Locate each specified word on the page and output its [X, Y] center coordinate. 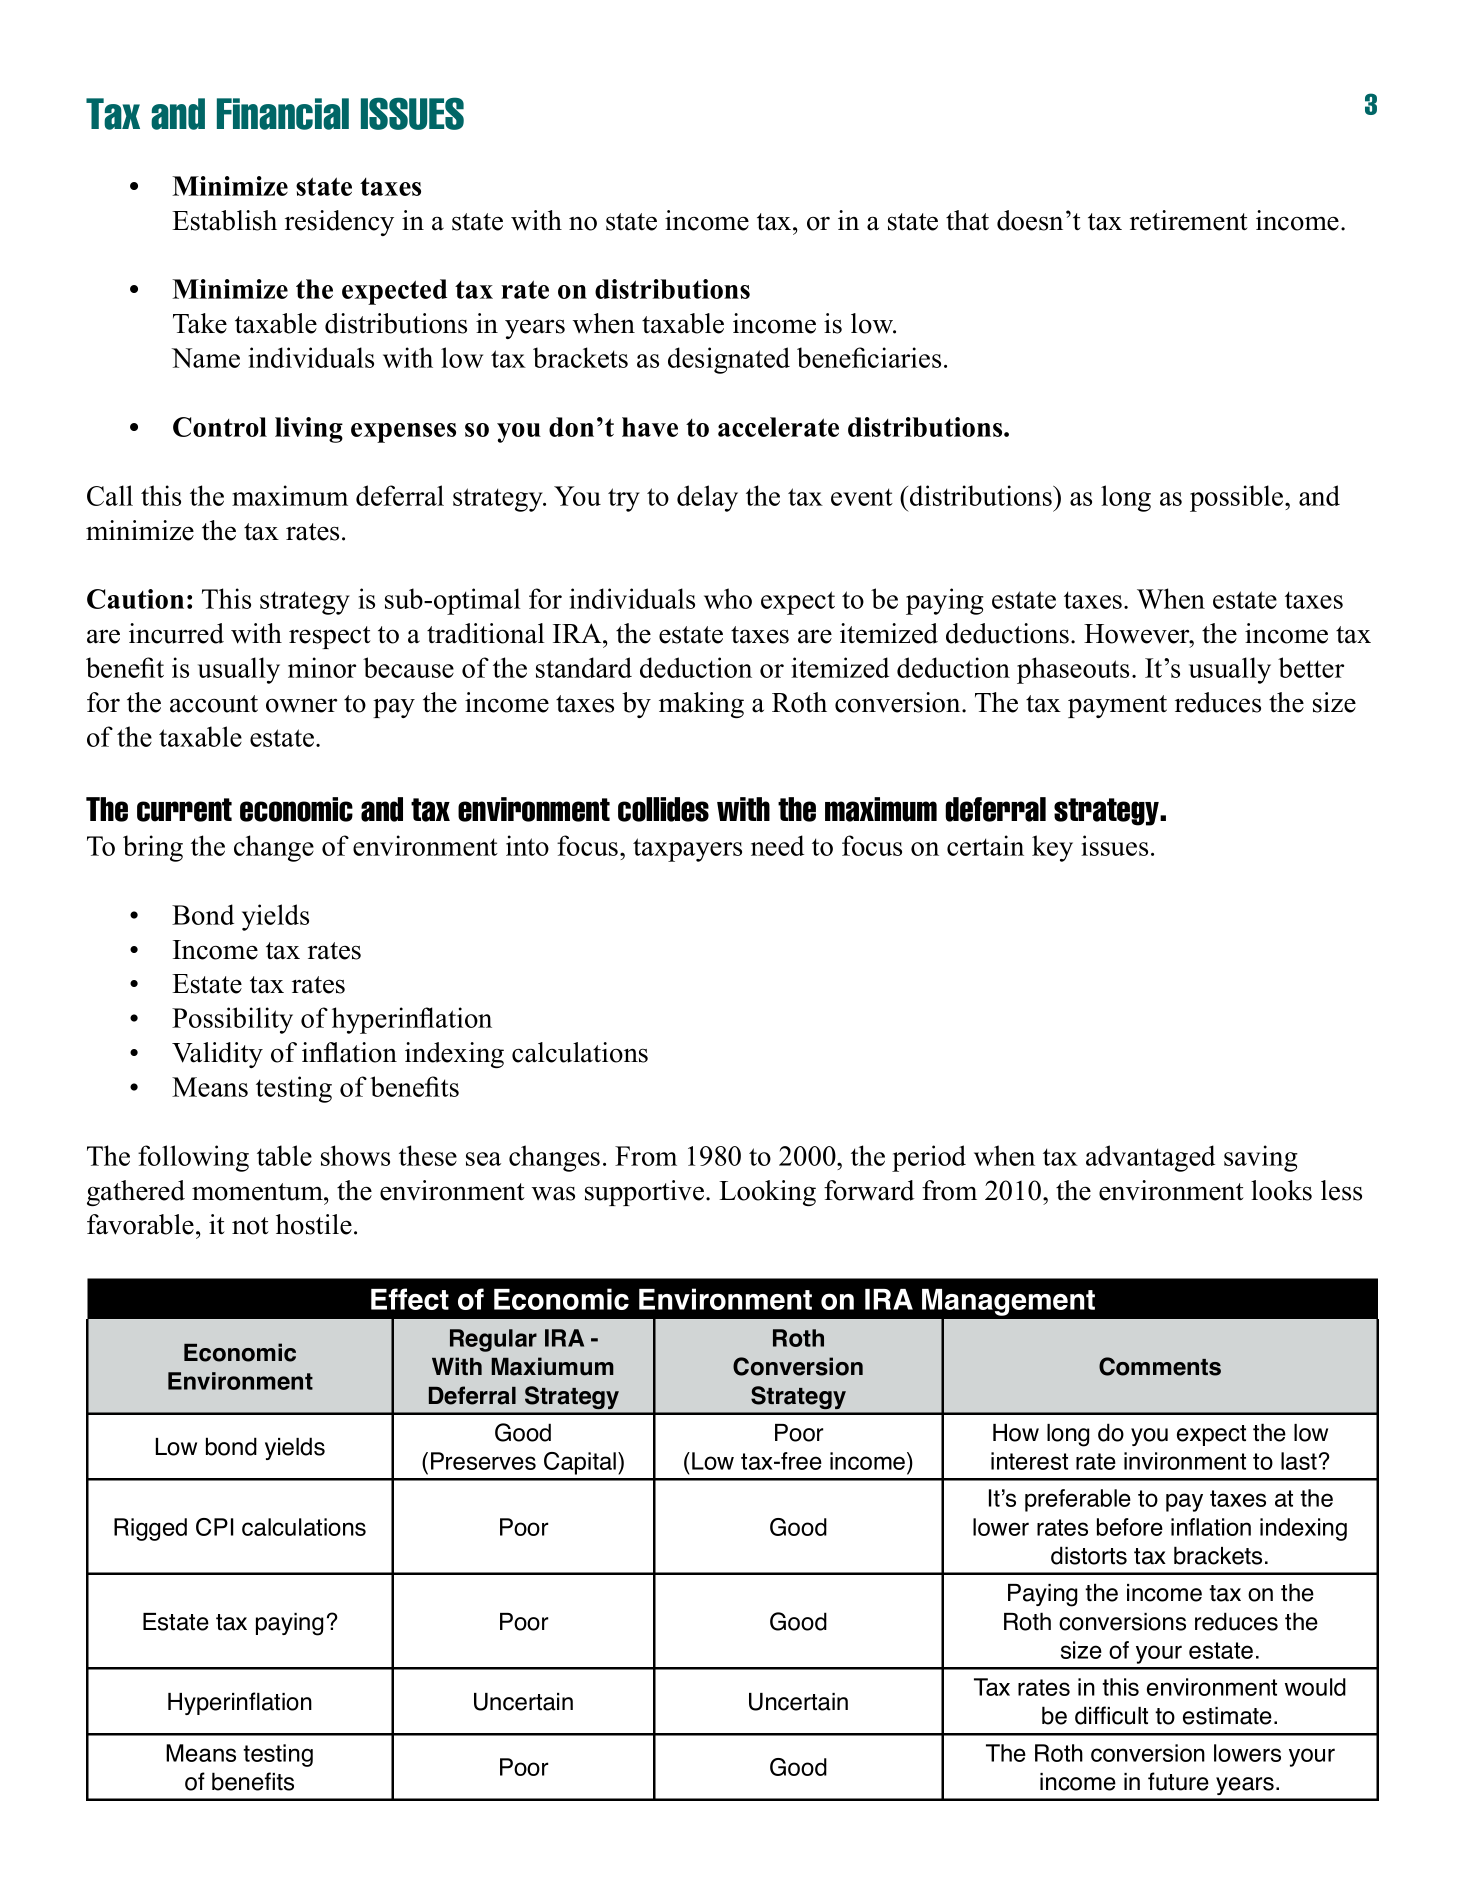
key [1052, 848]
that [967, 220]
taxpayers [687, 850]
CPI [215, 1527]
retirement [1189, 220]
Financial [283, 114]
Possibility [232, 1020]
